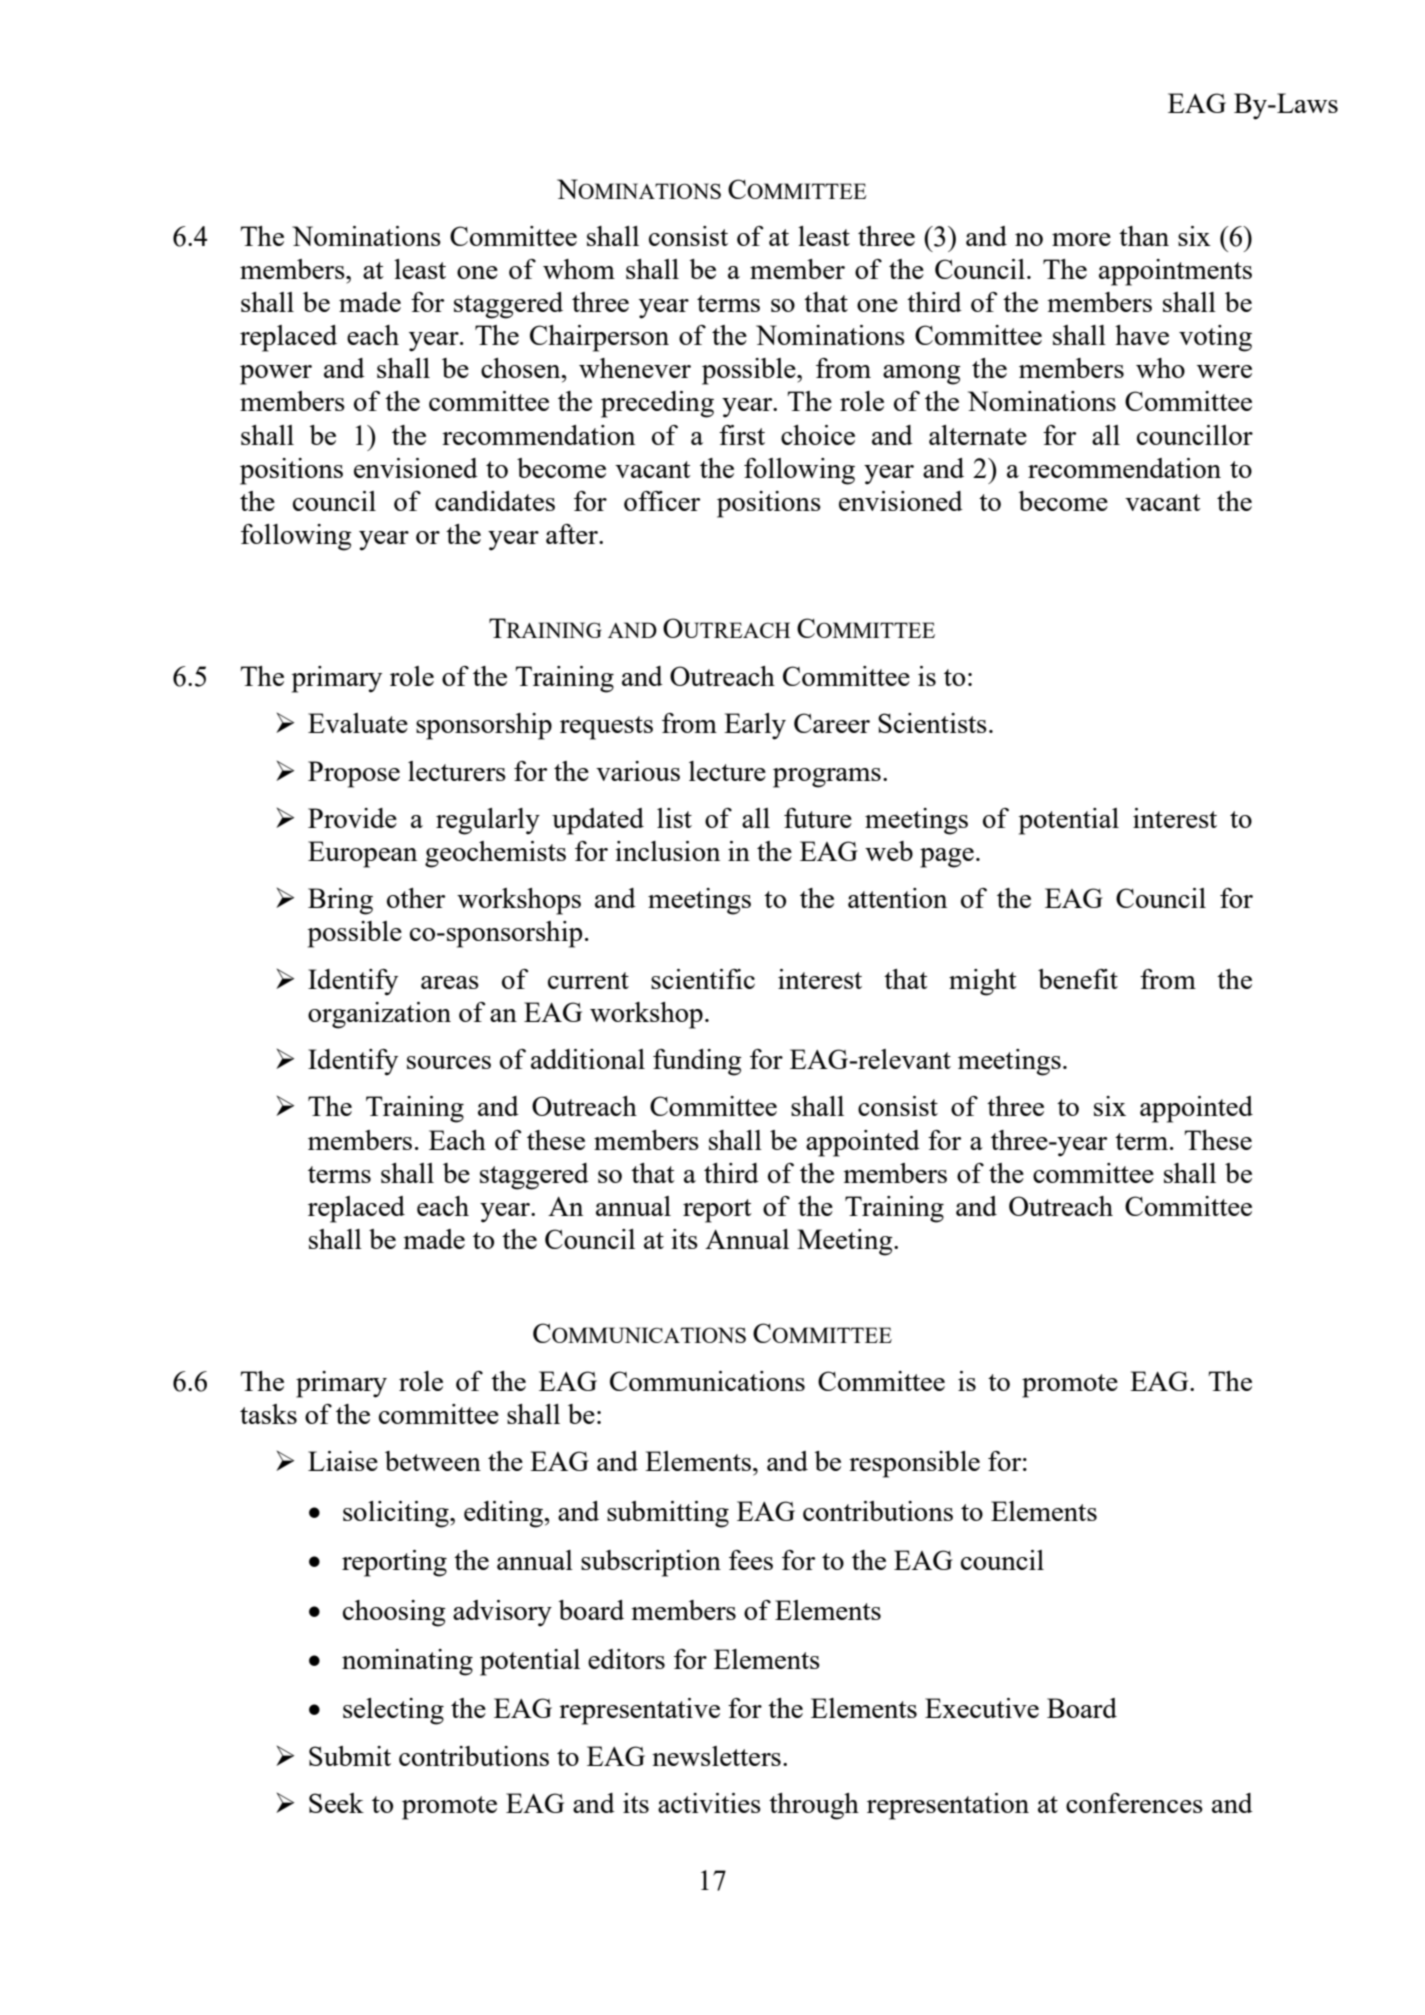 Image resolution: width=1425 pixels, height=2015 pixels. I want to click on organization, so click(379, 1015).
